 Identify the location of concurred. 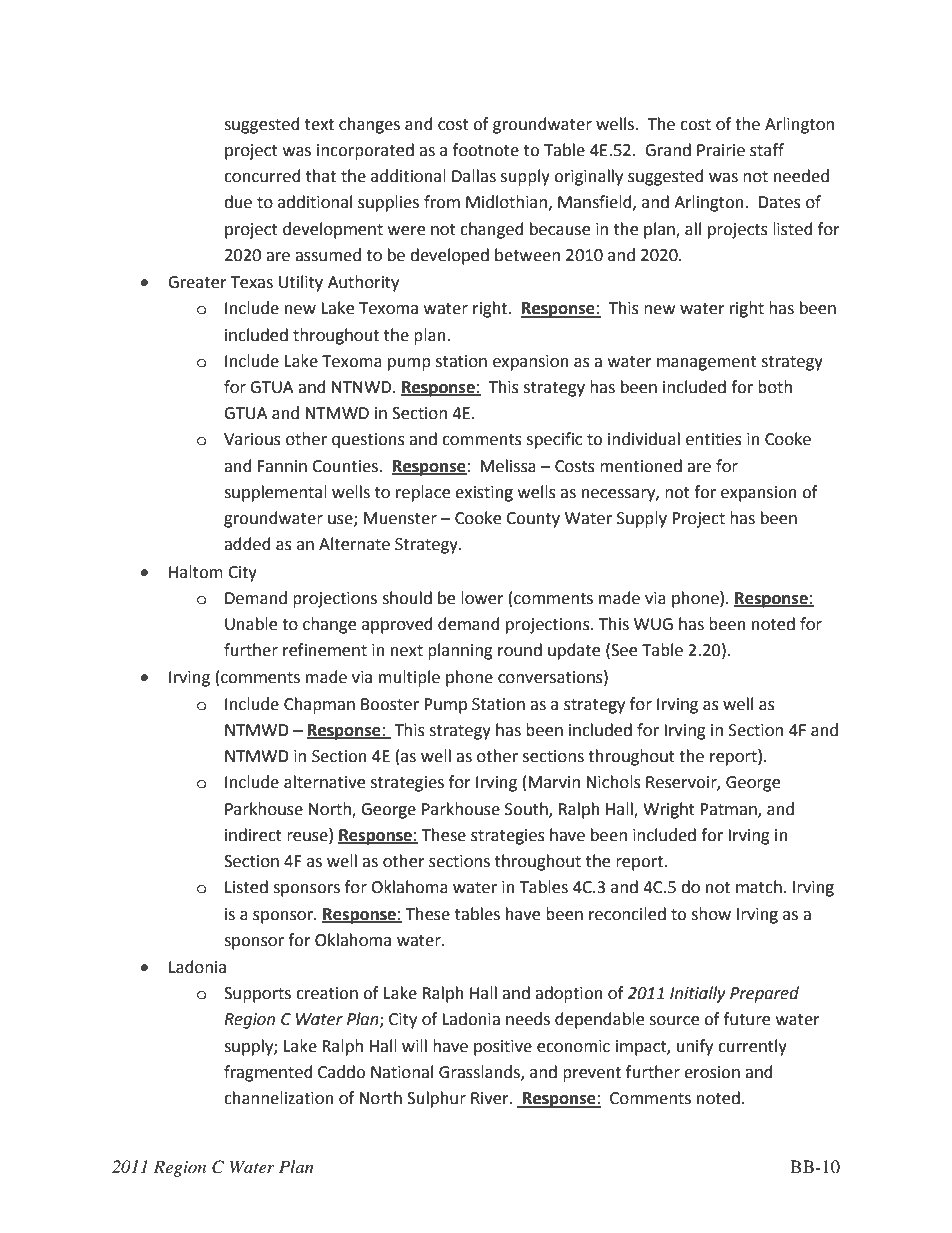
(262, 176).
